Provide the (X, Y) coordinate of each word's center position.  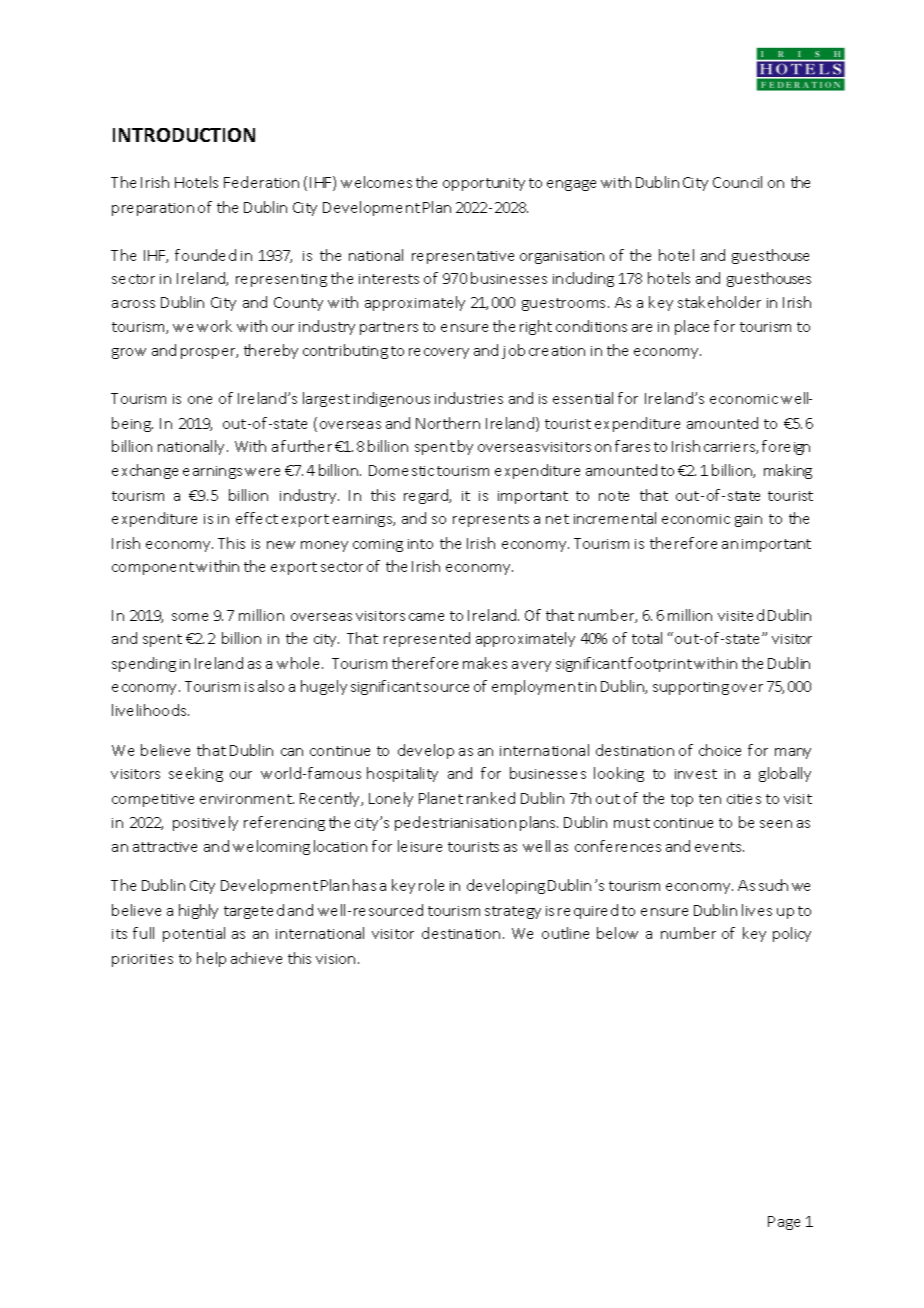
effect (257, 518)
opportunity (484, 184)
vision (335, 959)
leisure (420, 846)
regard (427, 496)
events (719, 847)
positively (205, 823)
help (211, 959)
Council (737, 182)
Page (784, 1223)
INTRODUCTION (184, 135)
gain (748, 520)
